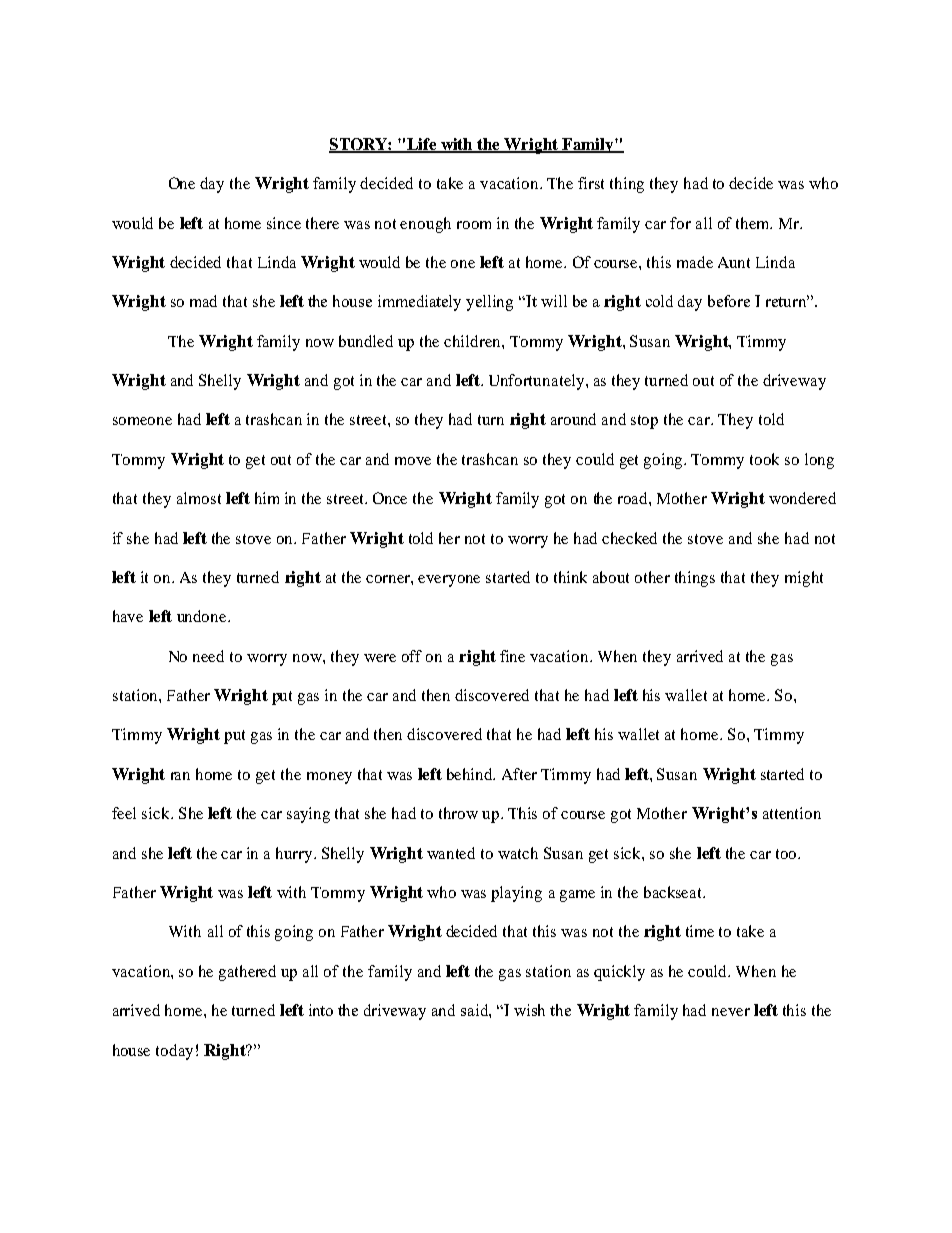 Image resolution: width=952 pixels, height=1233 pixels. I want to click on undone, so click(203, 616).
